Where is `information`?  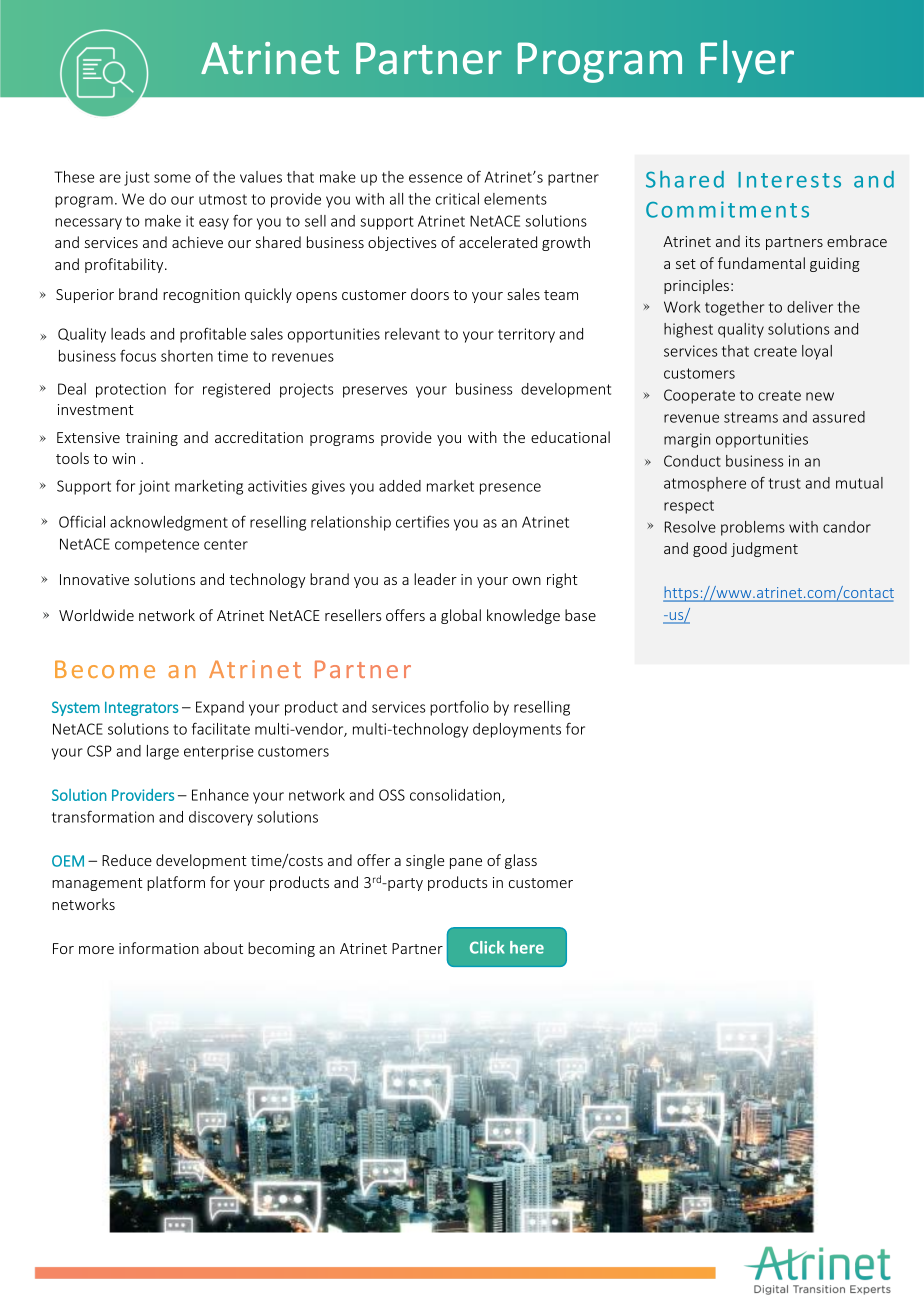
information is located at coordinates (159, 948).
